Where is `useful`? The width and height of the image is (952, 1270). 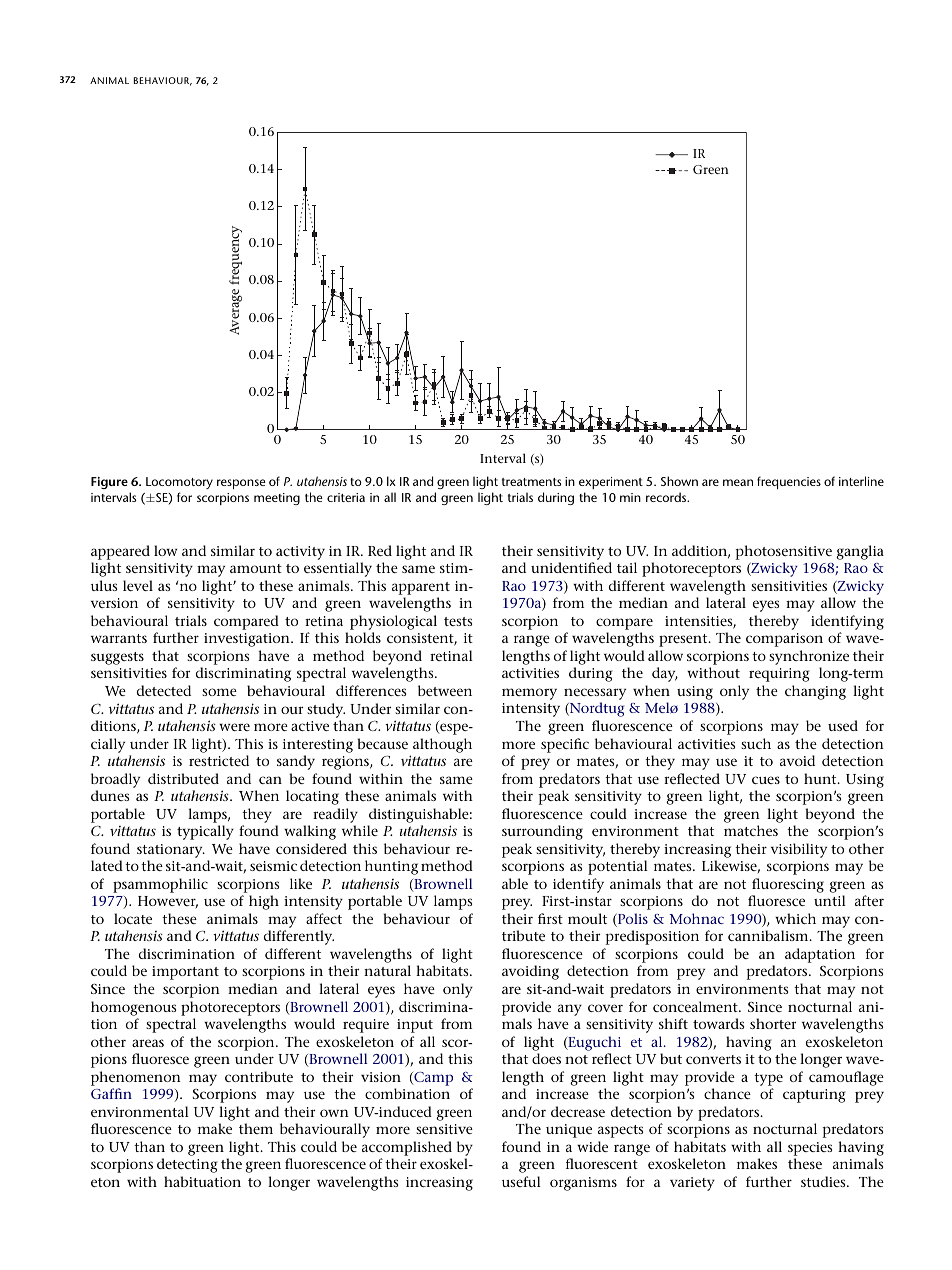 useful is located at coordinates (521, 1181).
